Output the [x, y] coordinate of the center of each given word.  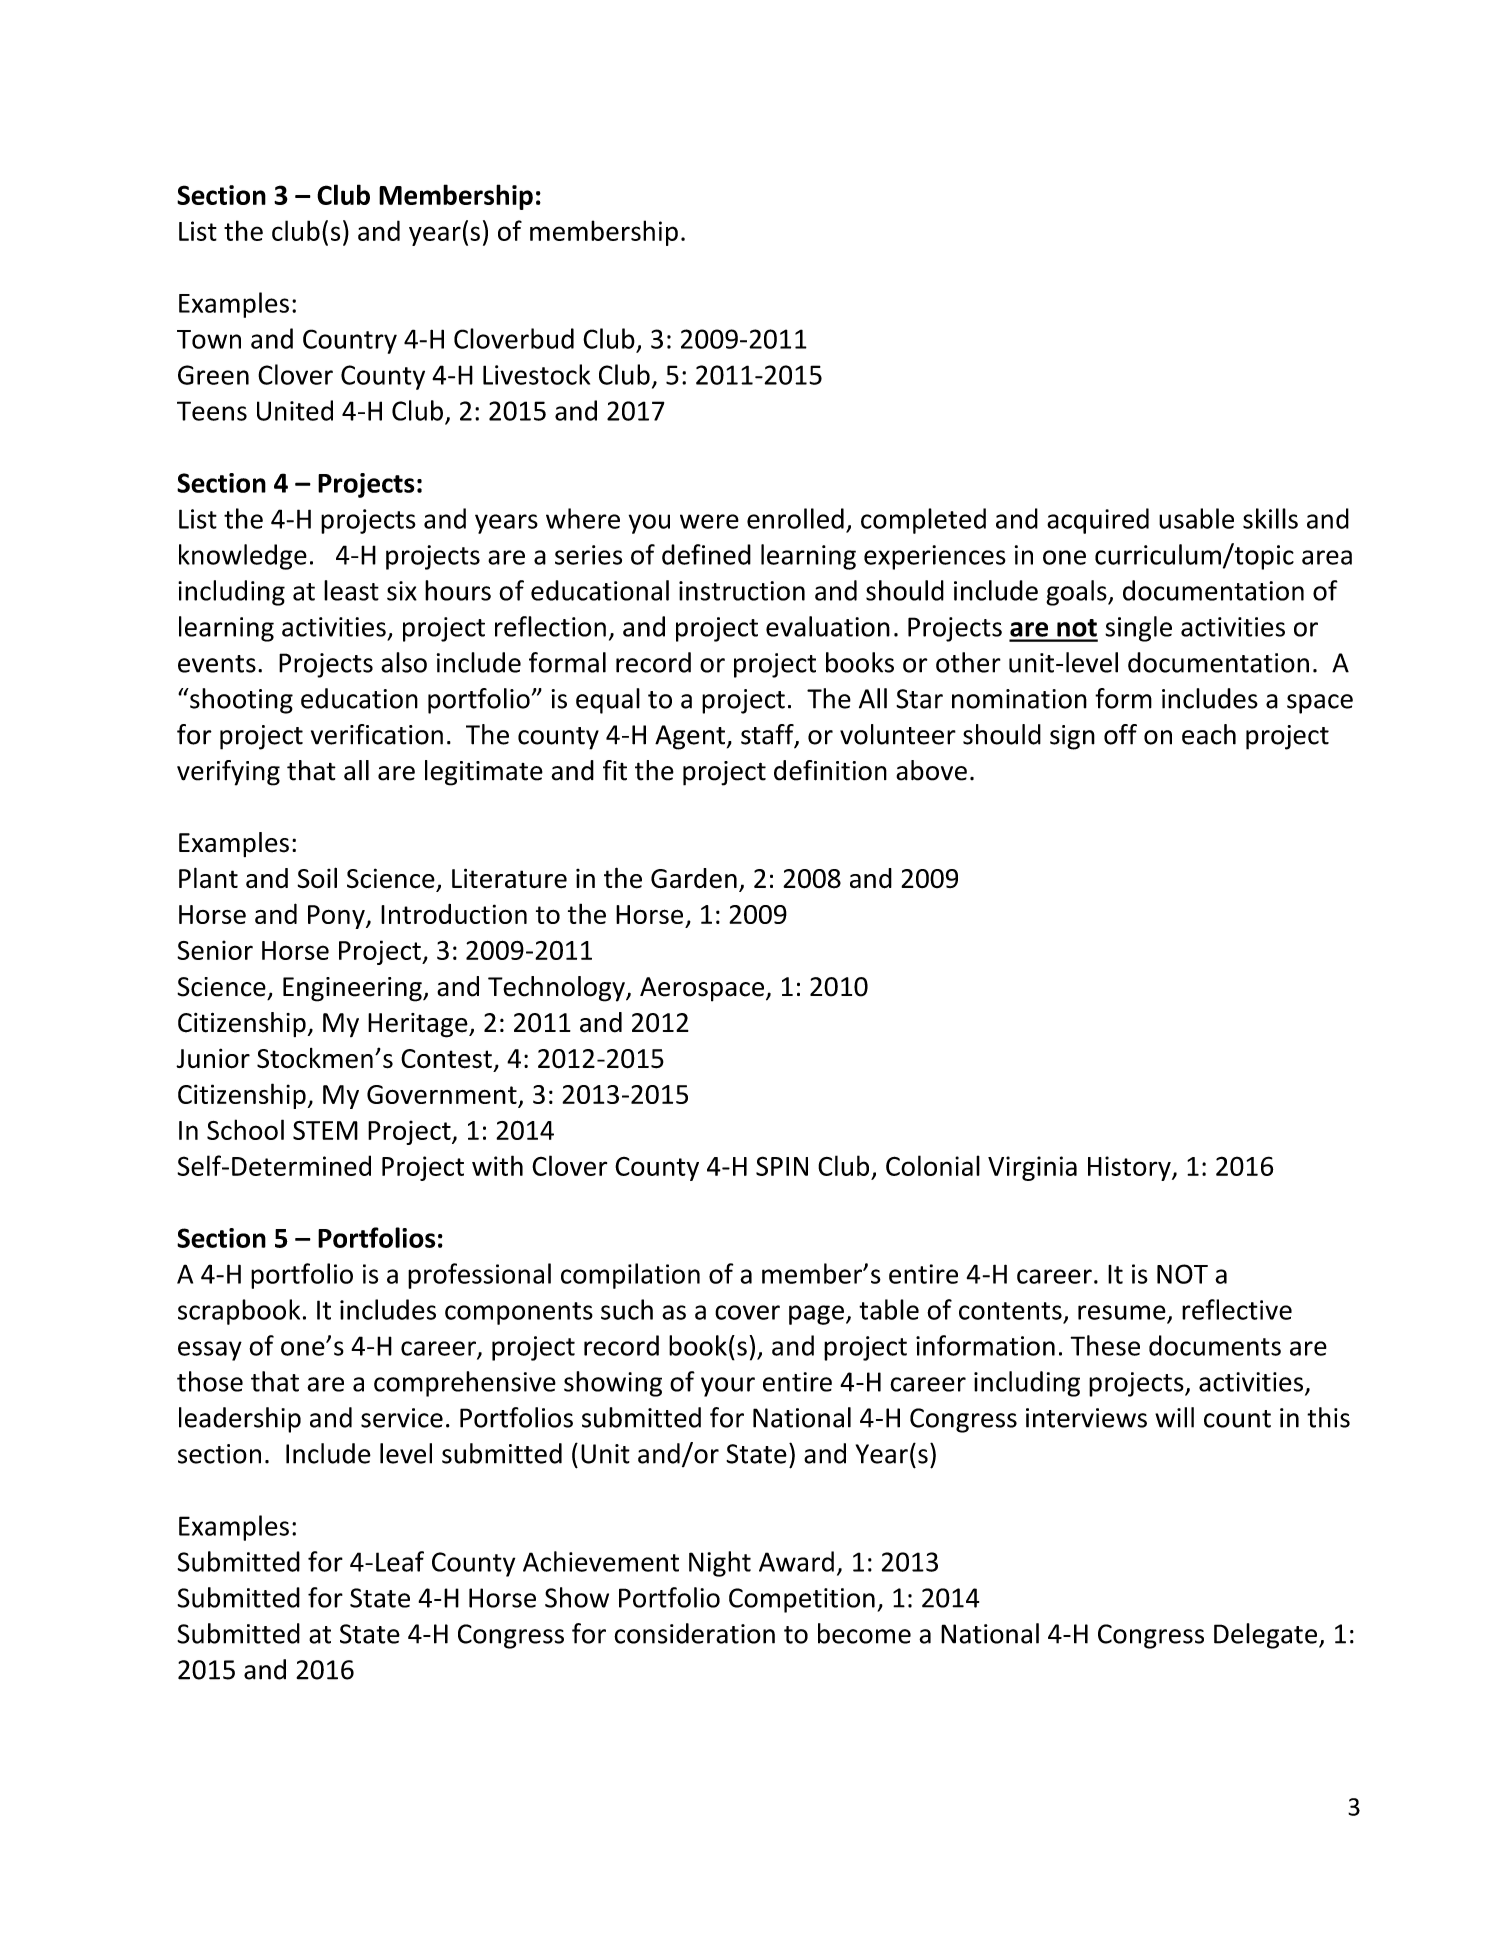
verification [377, 734]
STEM [325, 1130]
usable [1196, 518]
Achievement [601, 1561]
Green [213, 375]
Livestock [536, 374]
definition [830, 770]
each [1209, 734]
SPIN [782, 1166]
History [1130, 1168]
